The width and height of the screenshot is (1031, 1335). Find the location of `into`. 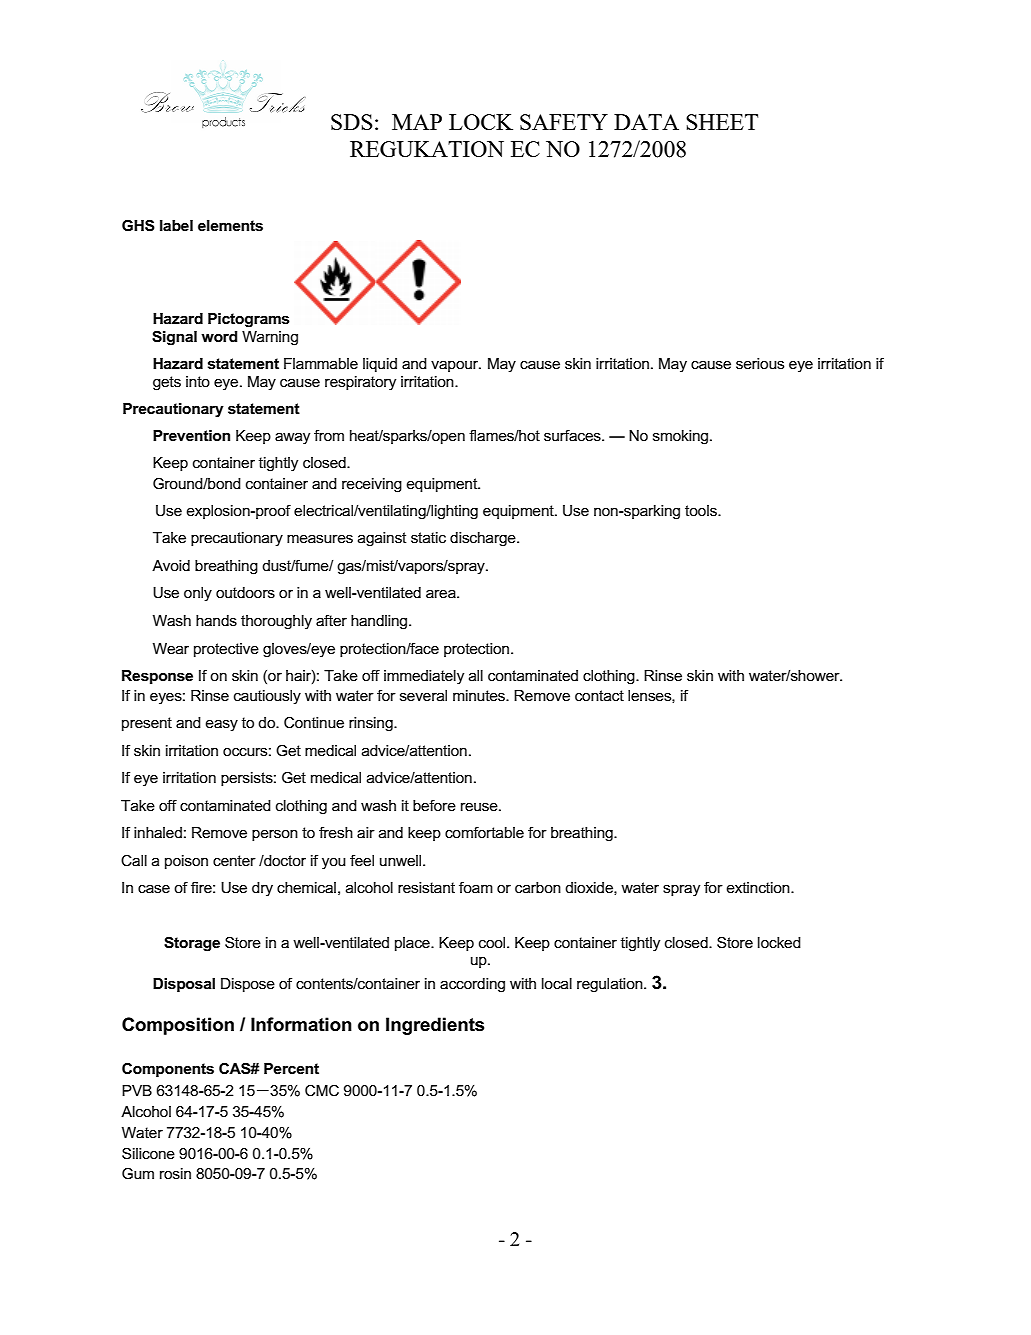

into is located at coordinates (198, 381).
